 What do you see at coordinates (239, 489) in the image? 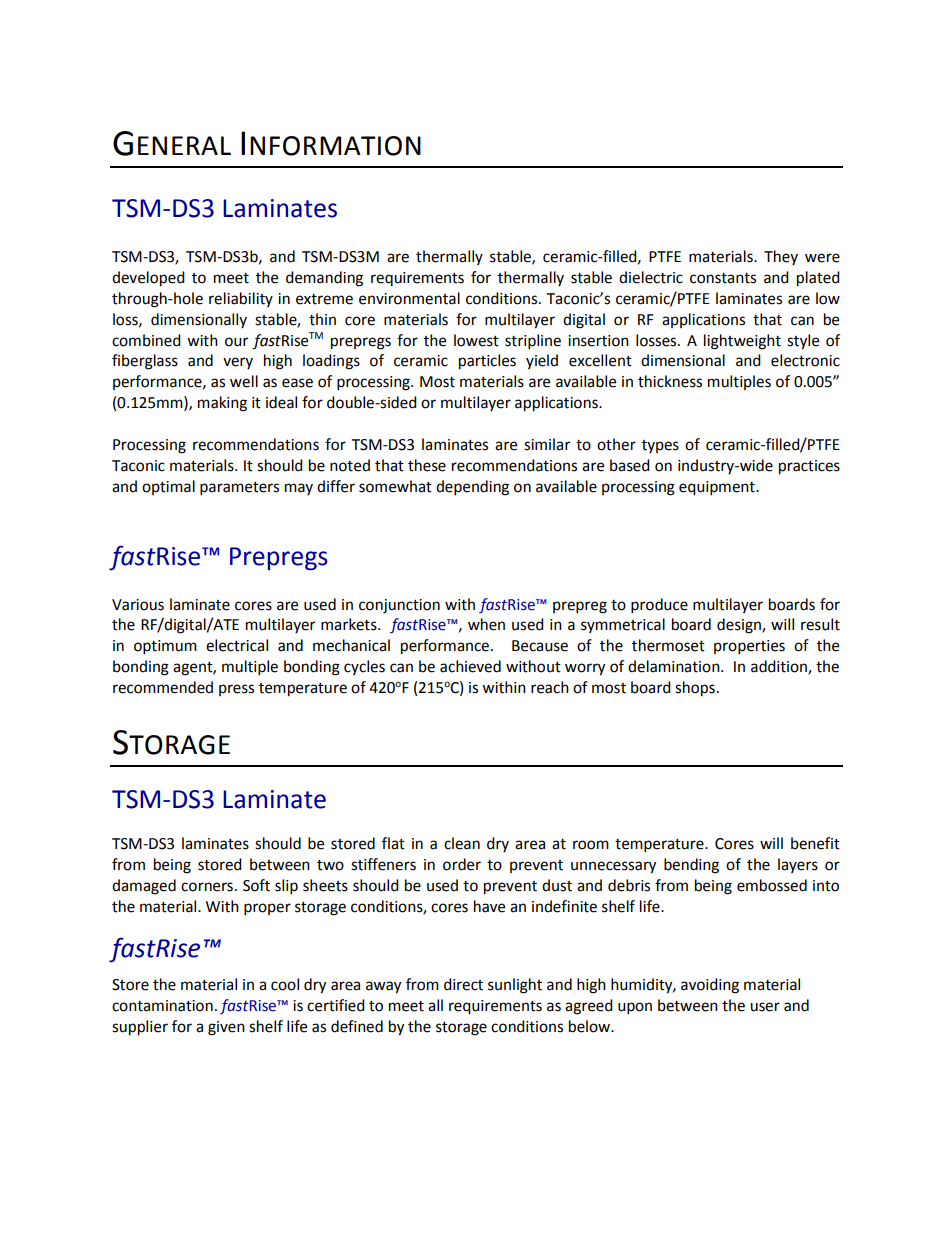
I see `parameters` at bounding box center [239, 489].
